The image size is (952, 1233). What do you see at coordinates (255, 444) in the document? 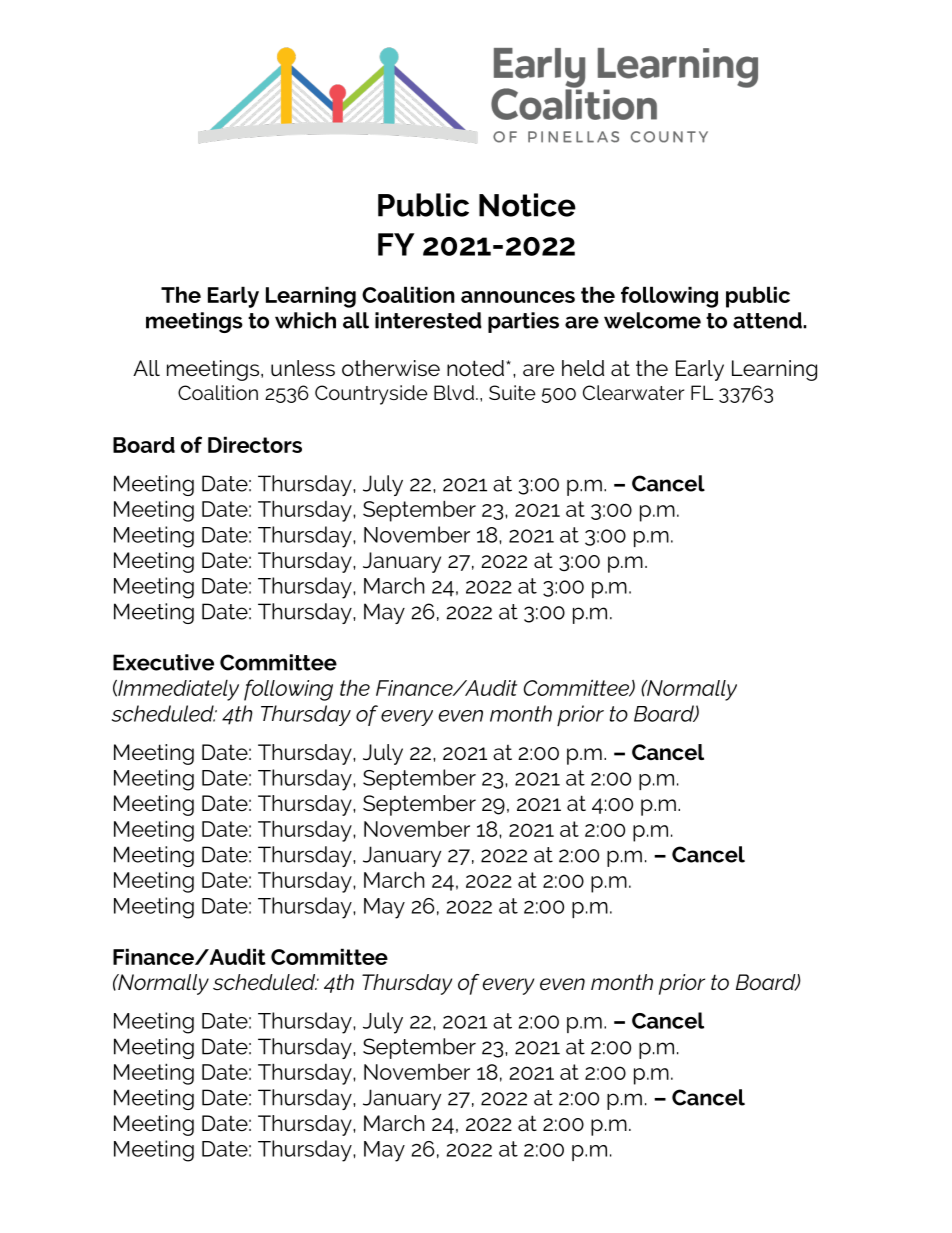
I see `Directors` at bounding box center [255, 444].
